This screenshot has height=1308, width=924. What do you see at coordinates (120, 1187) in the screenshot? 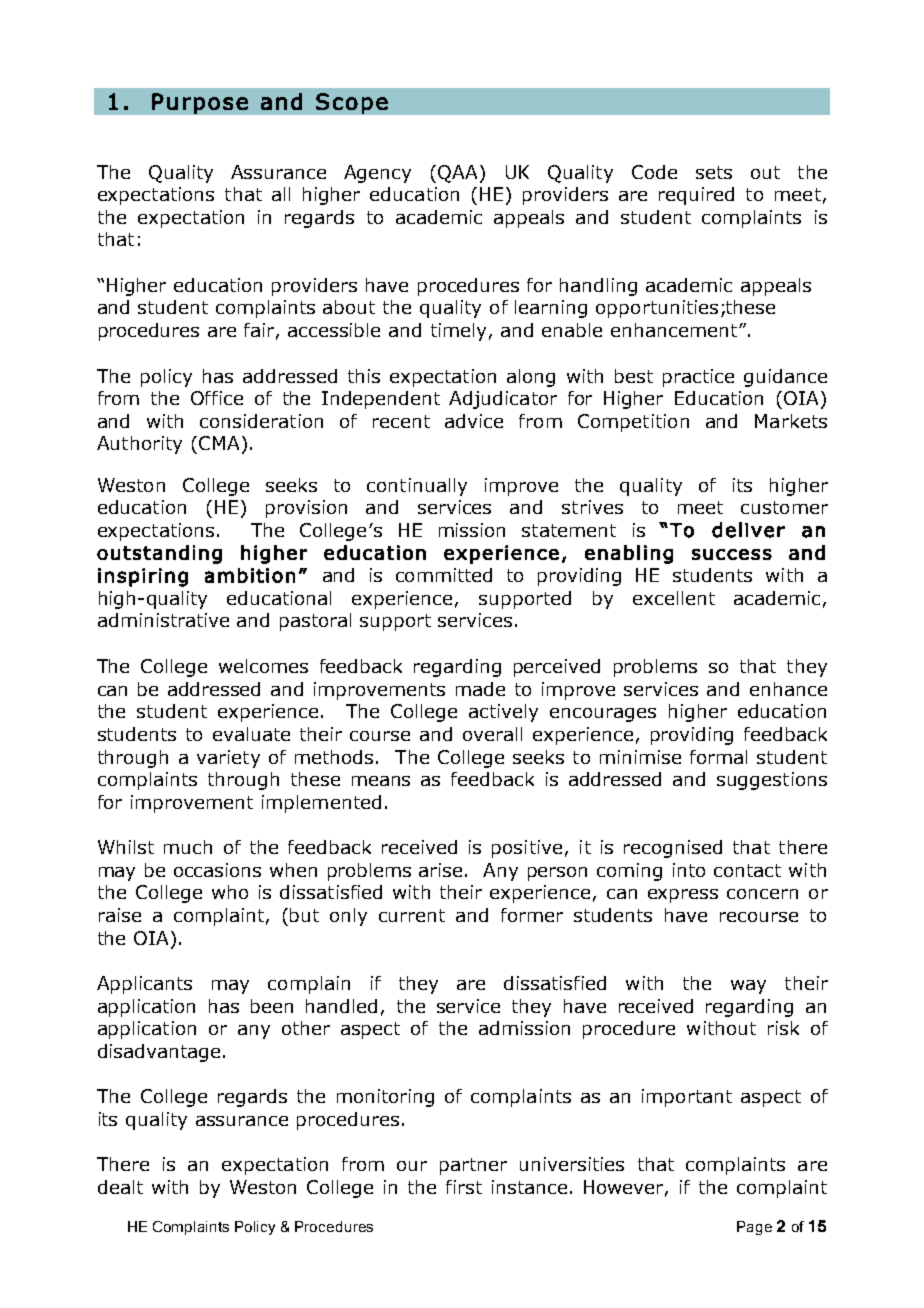
I see `dealt` at bounding box center [120, 1187].
